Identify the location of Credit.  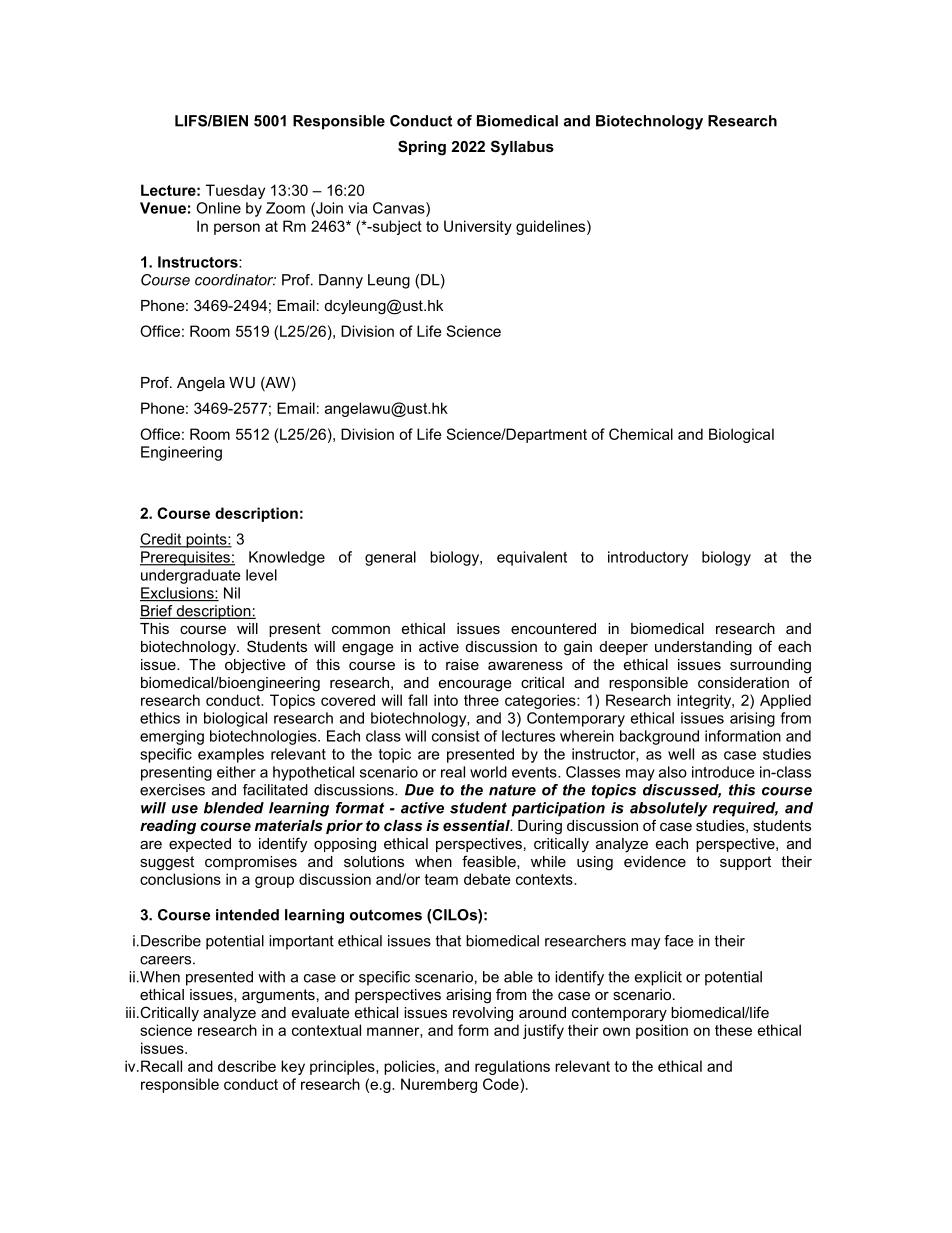
(162, 540).
